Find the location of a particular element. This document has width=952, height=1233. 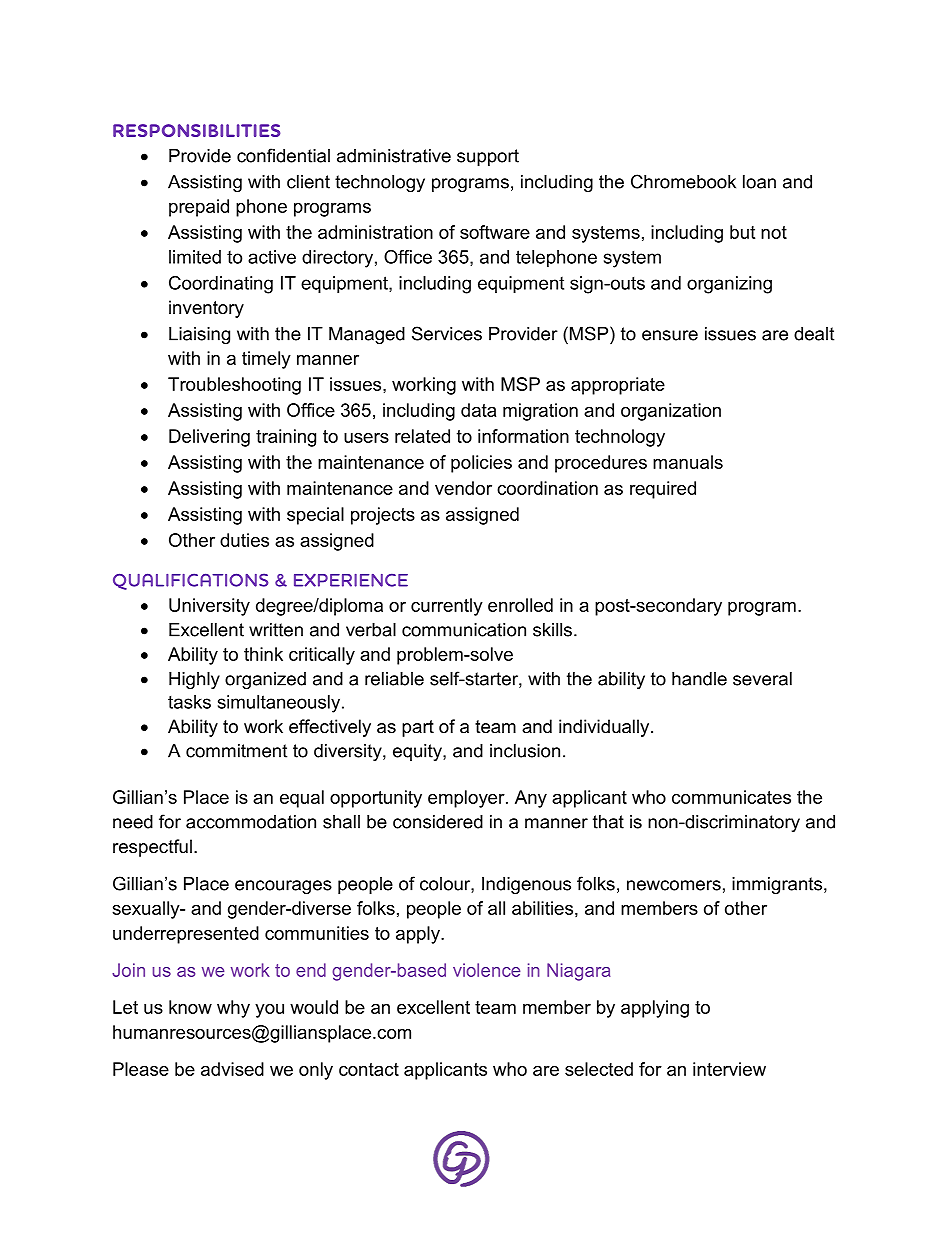

several is located at coordinates (762, 679).
